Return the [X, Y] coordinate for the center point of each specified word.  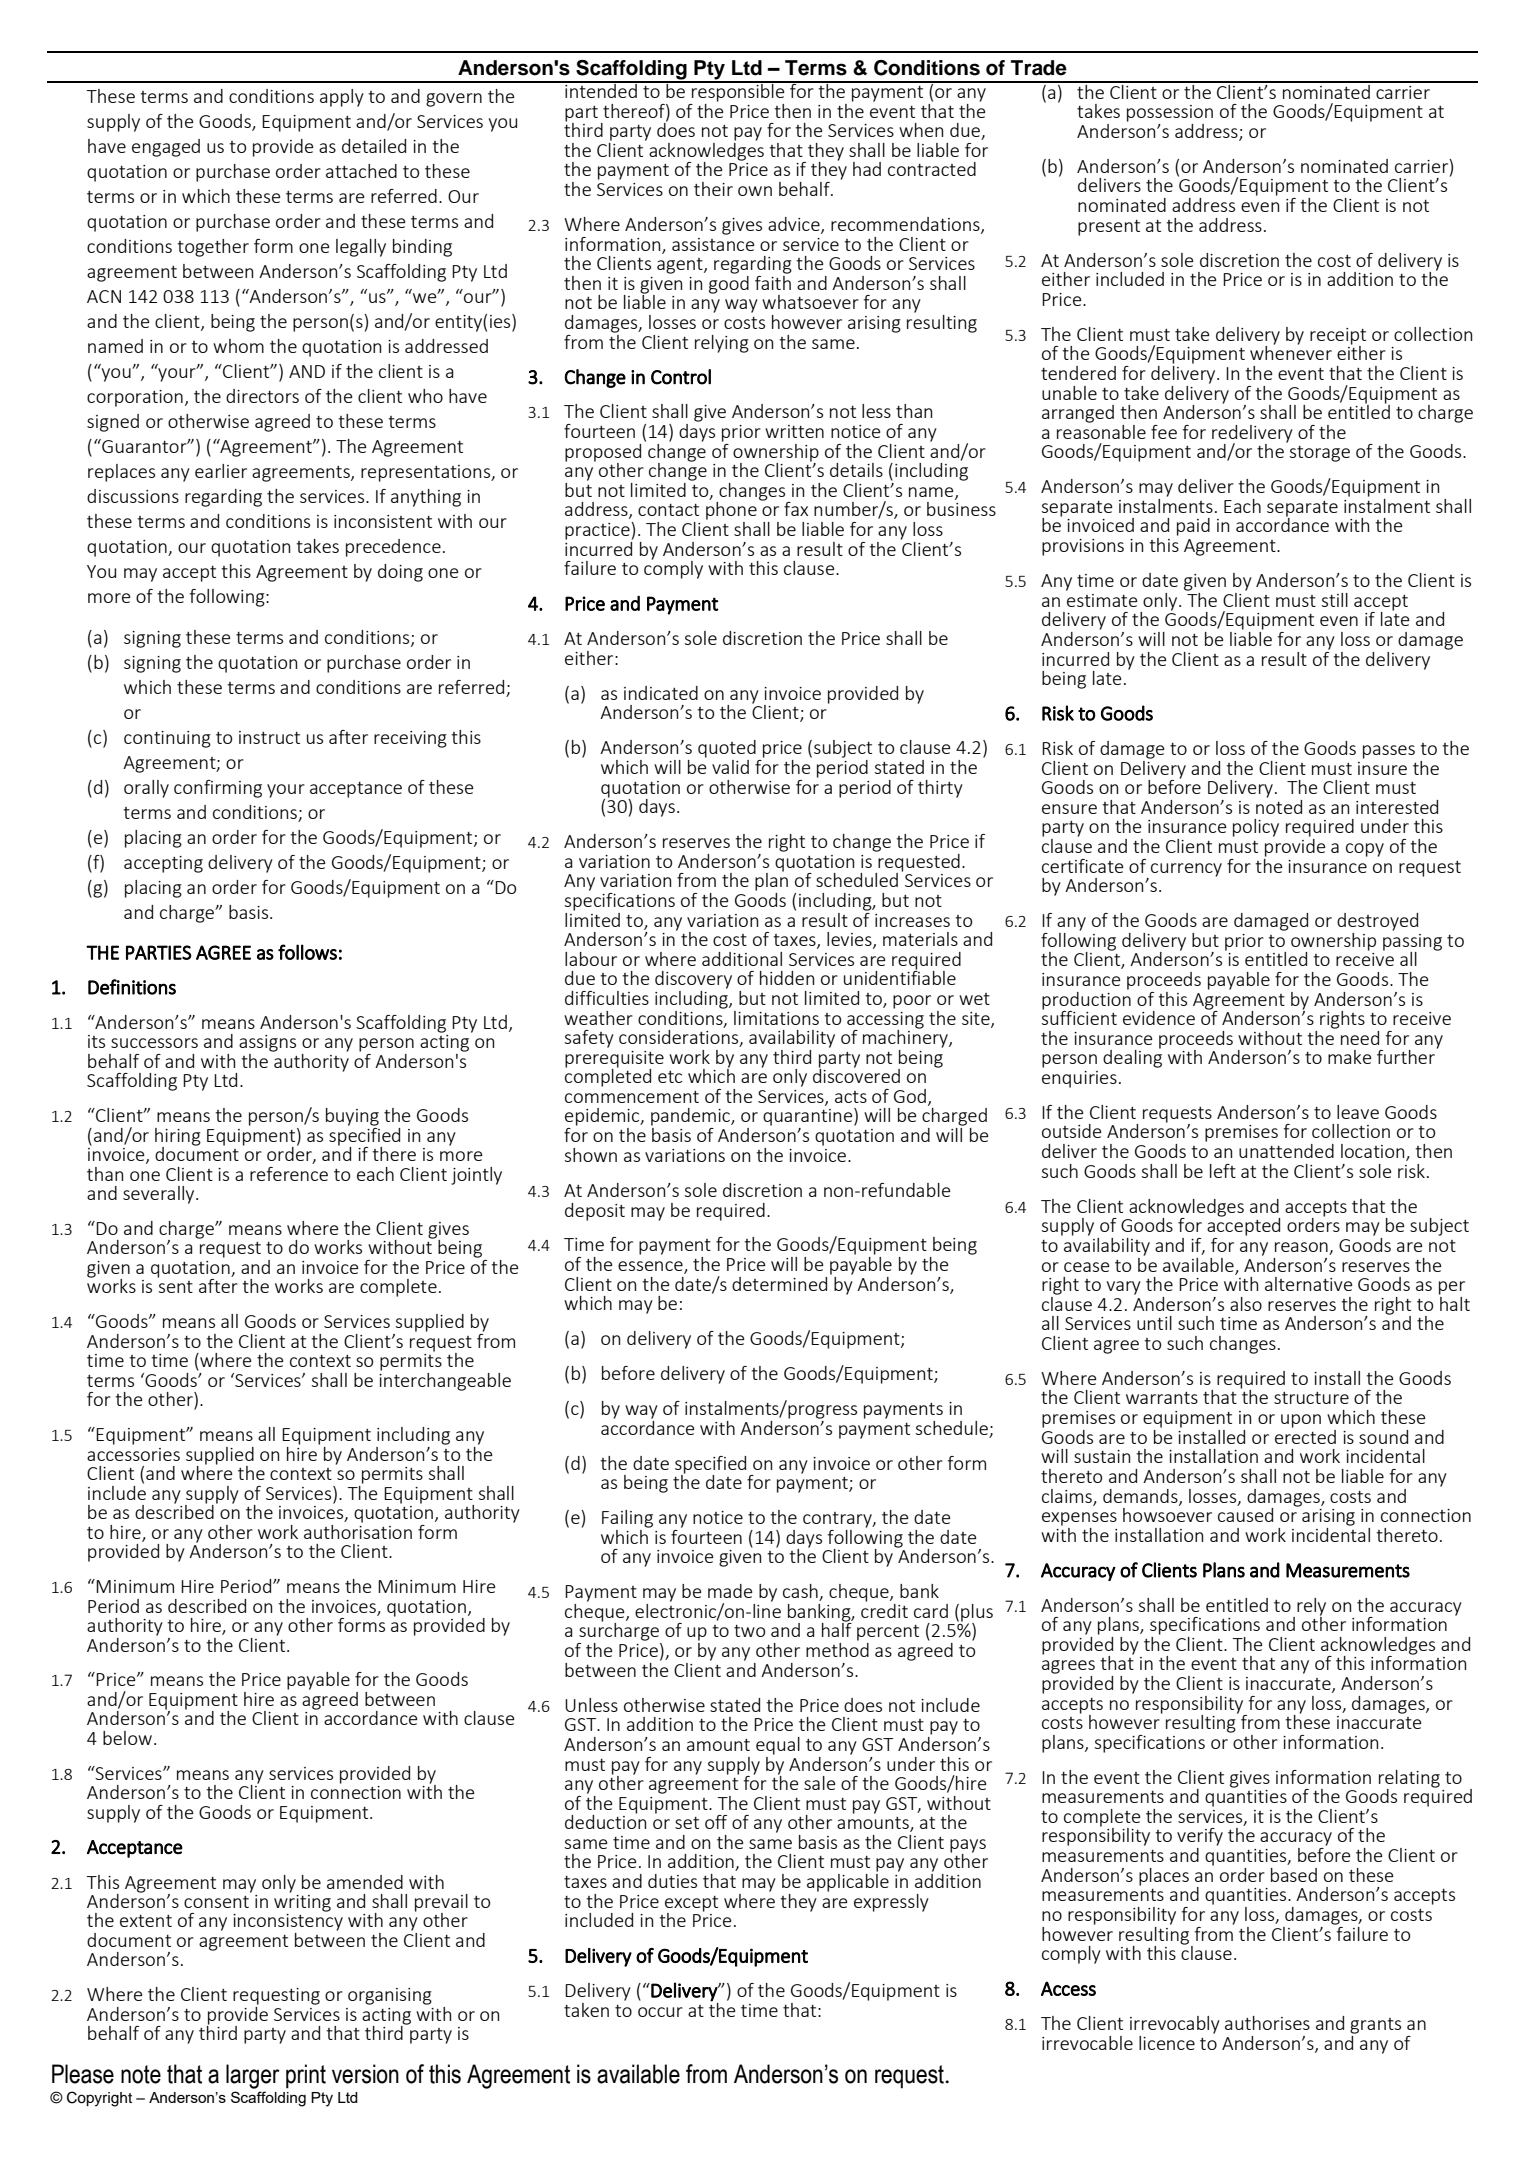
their [713, 189]
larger [253, 2076]
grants [1375, 2026]
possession [1170, 113]
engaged [166, 148]
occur [660, 2012]
